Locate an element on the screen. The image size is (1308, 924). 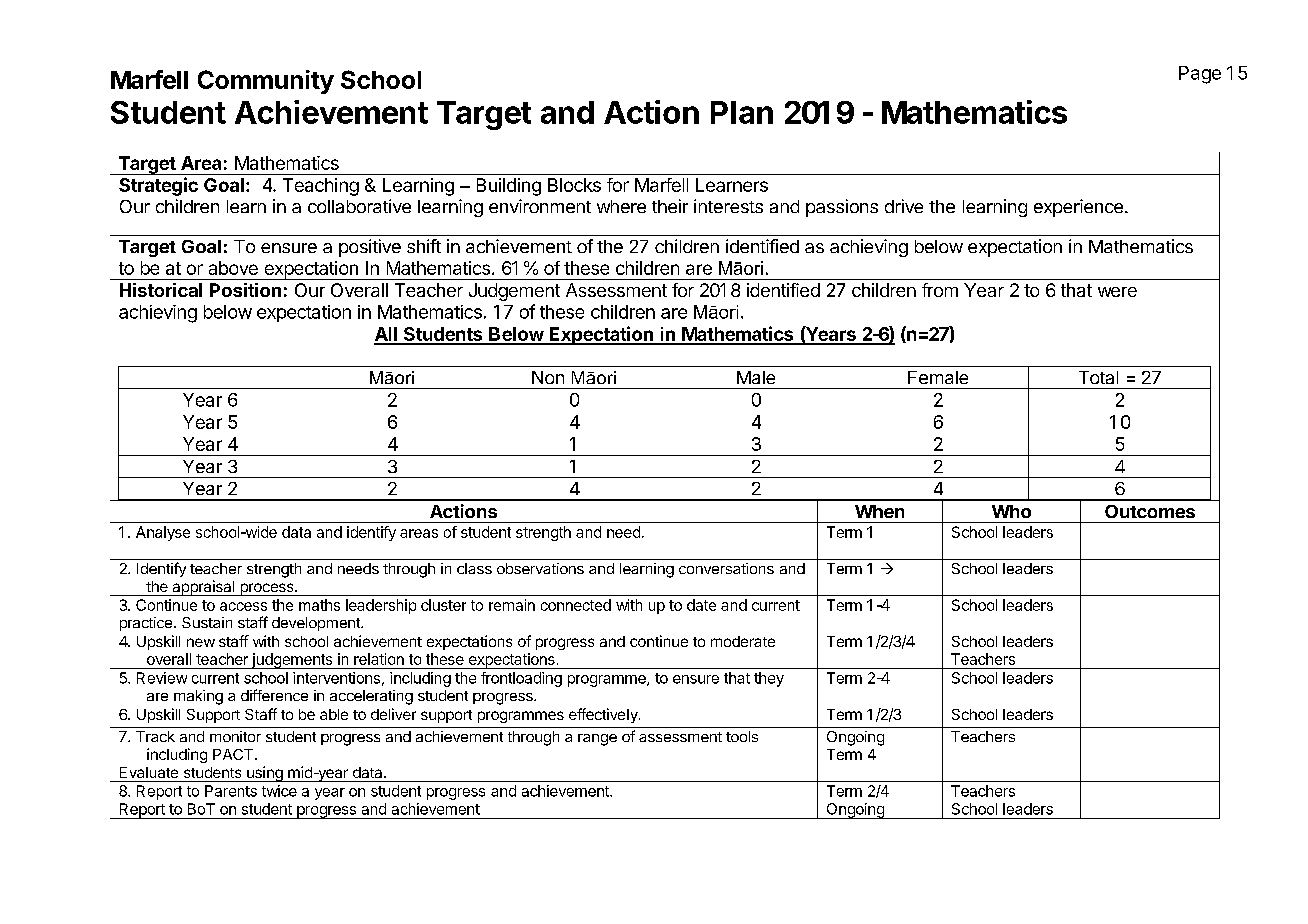
from is located at coordinates (940, 290).
